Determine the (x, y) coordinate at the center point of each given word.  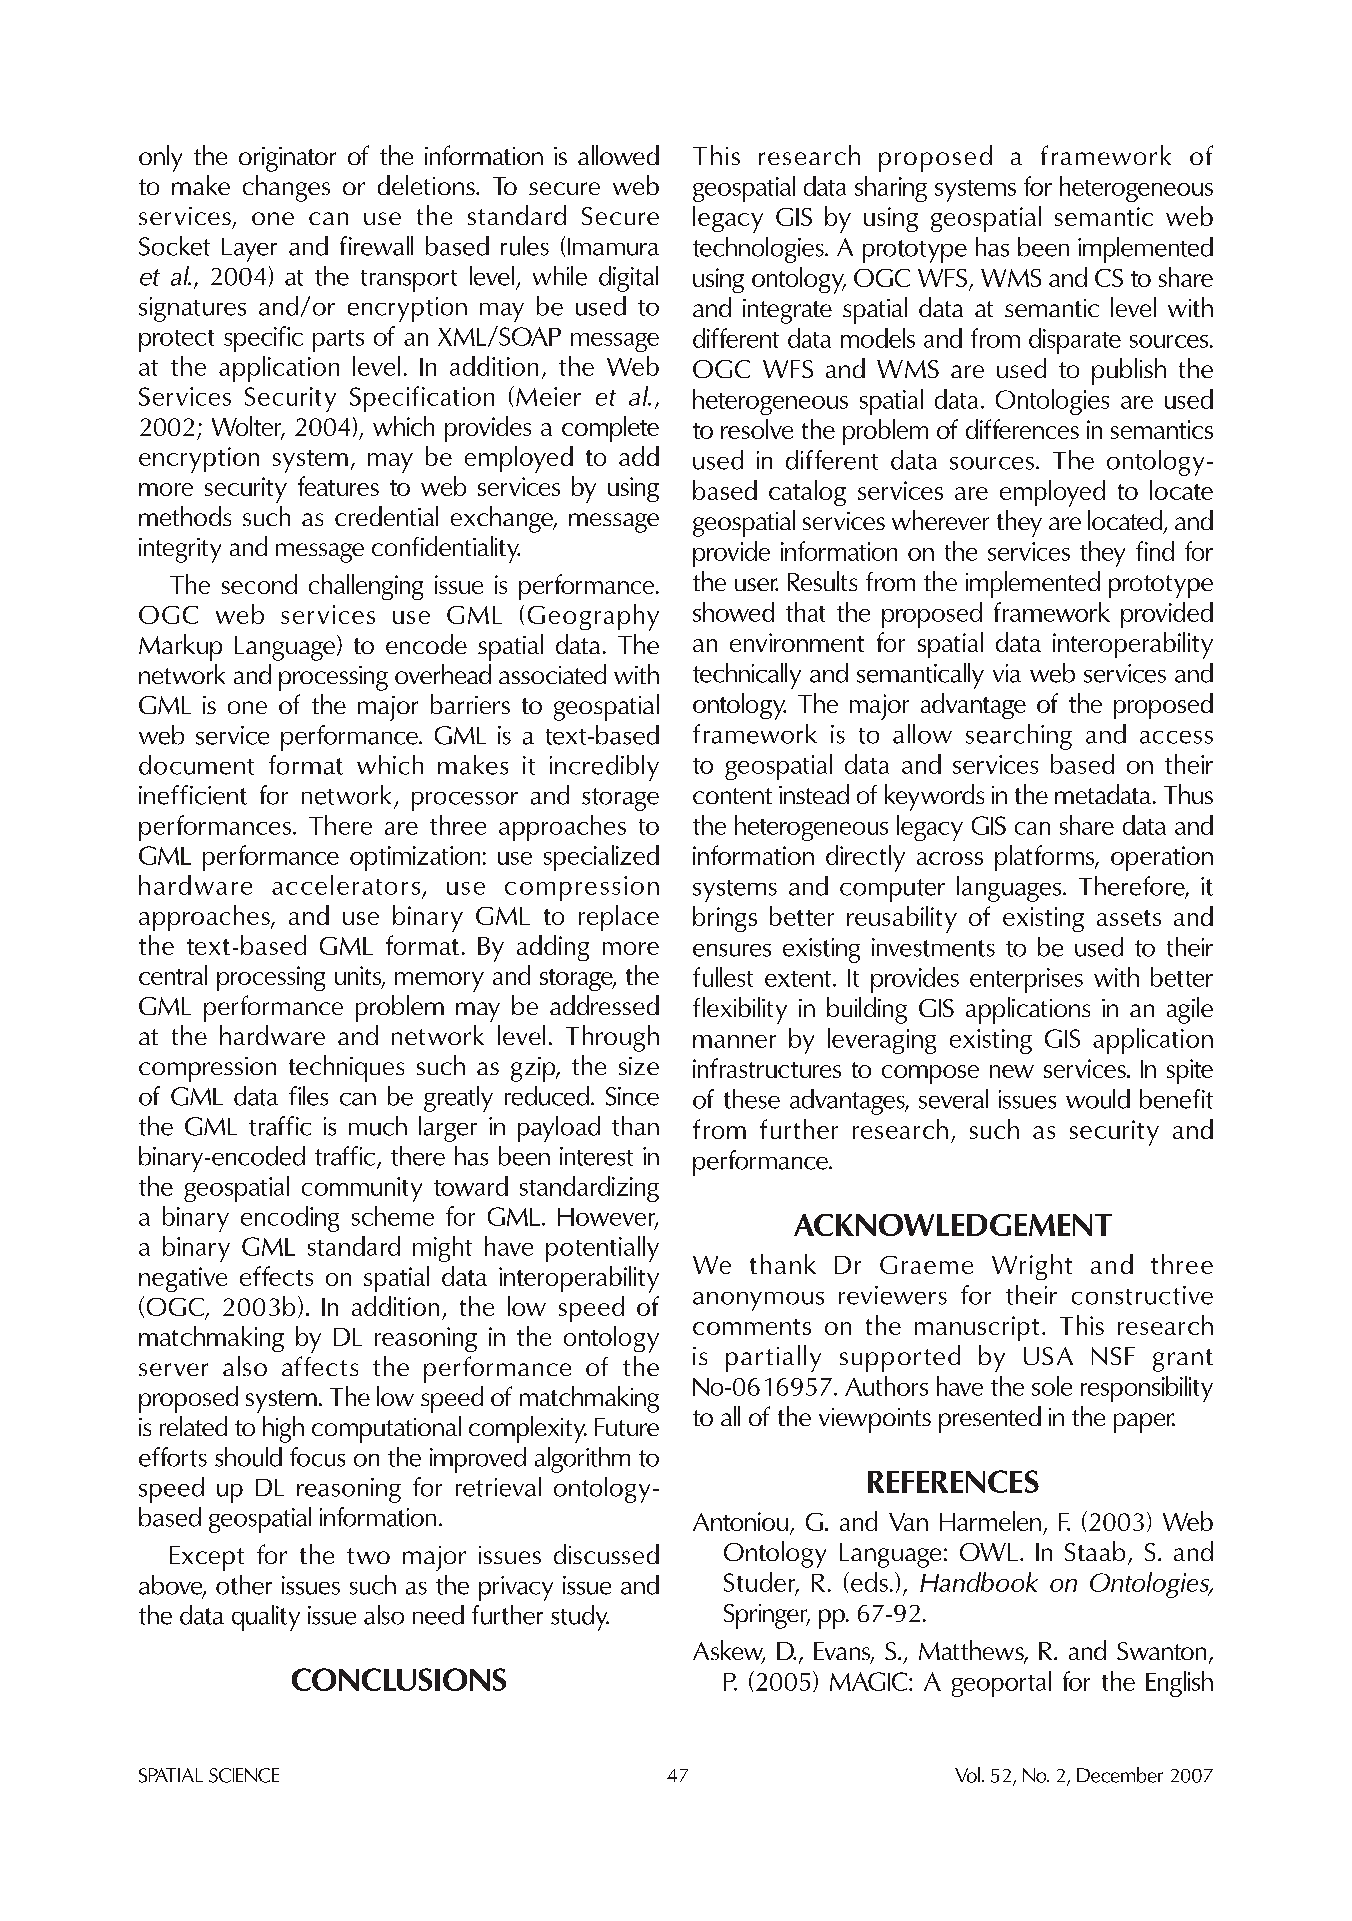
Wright (1032, 1267)
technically (747, 676)
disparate (1075, 341)
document (196, 765)
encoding (290, 1219)
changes (286, 188)
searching (1019, 737)
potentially (602, 1249)
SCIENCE (244, 1775)
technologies (759, 250)
